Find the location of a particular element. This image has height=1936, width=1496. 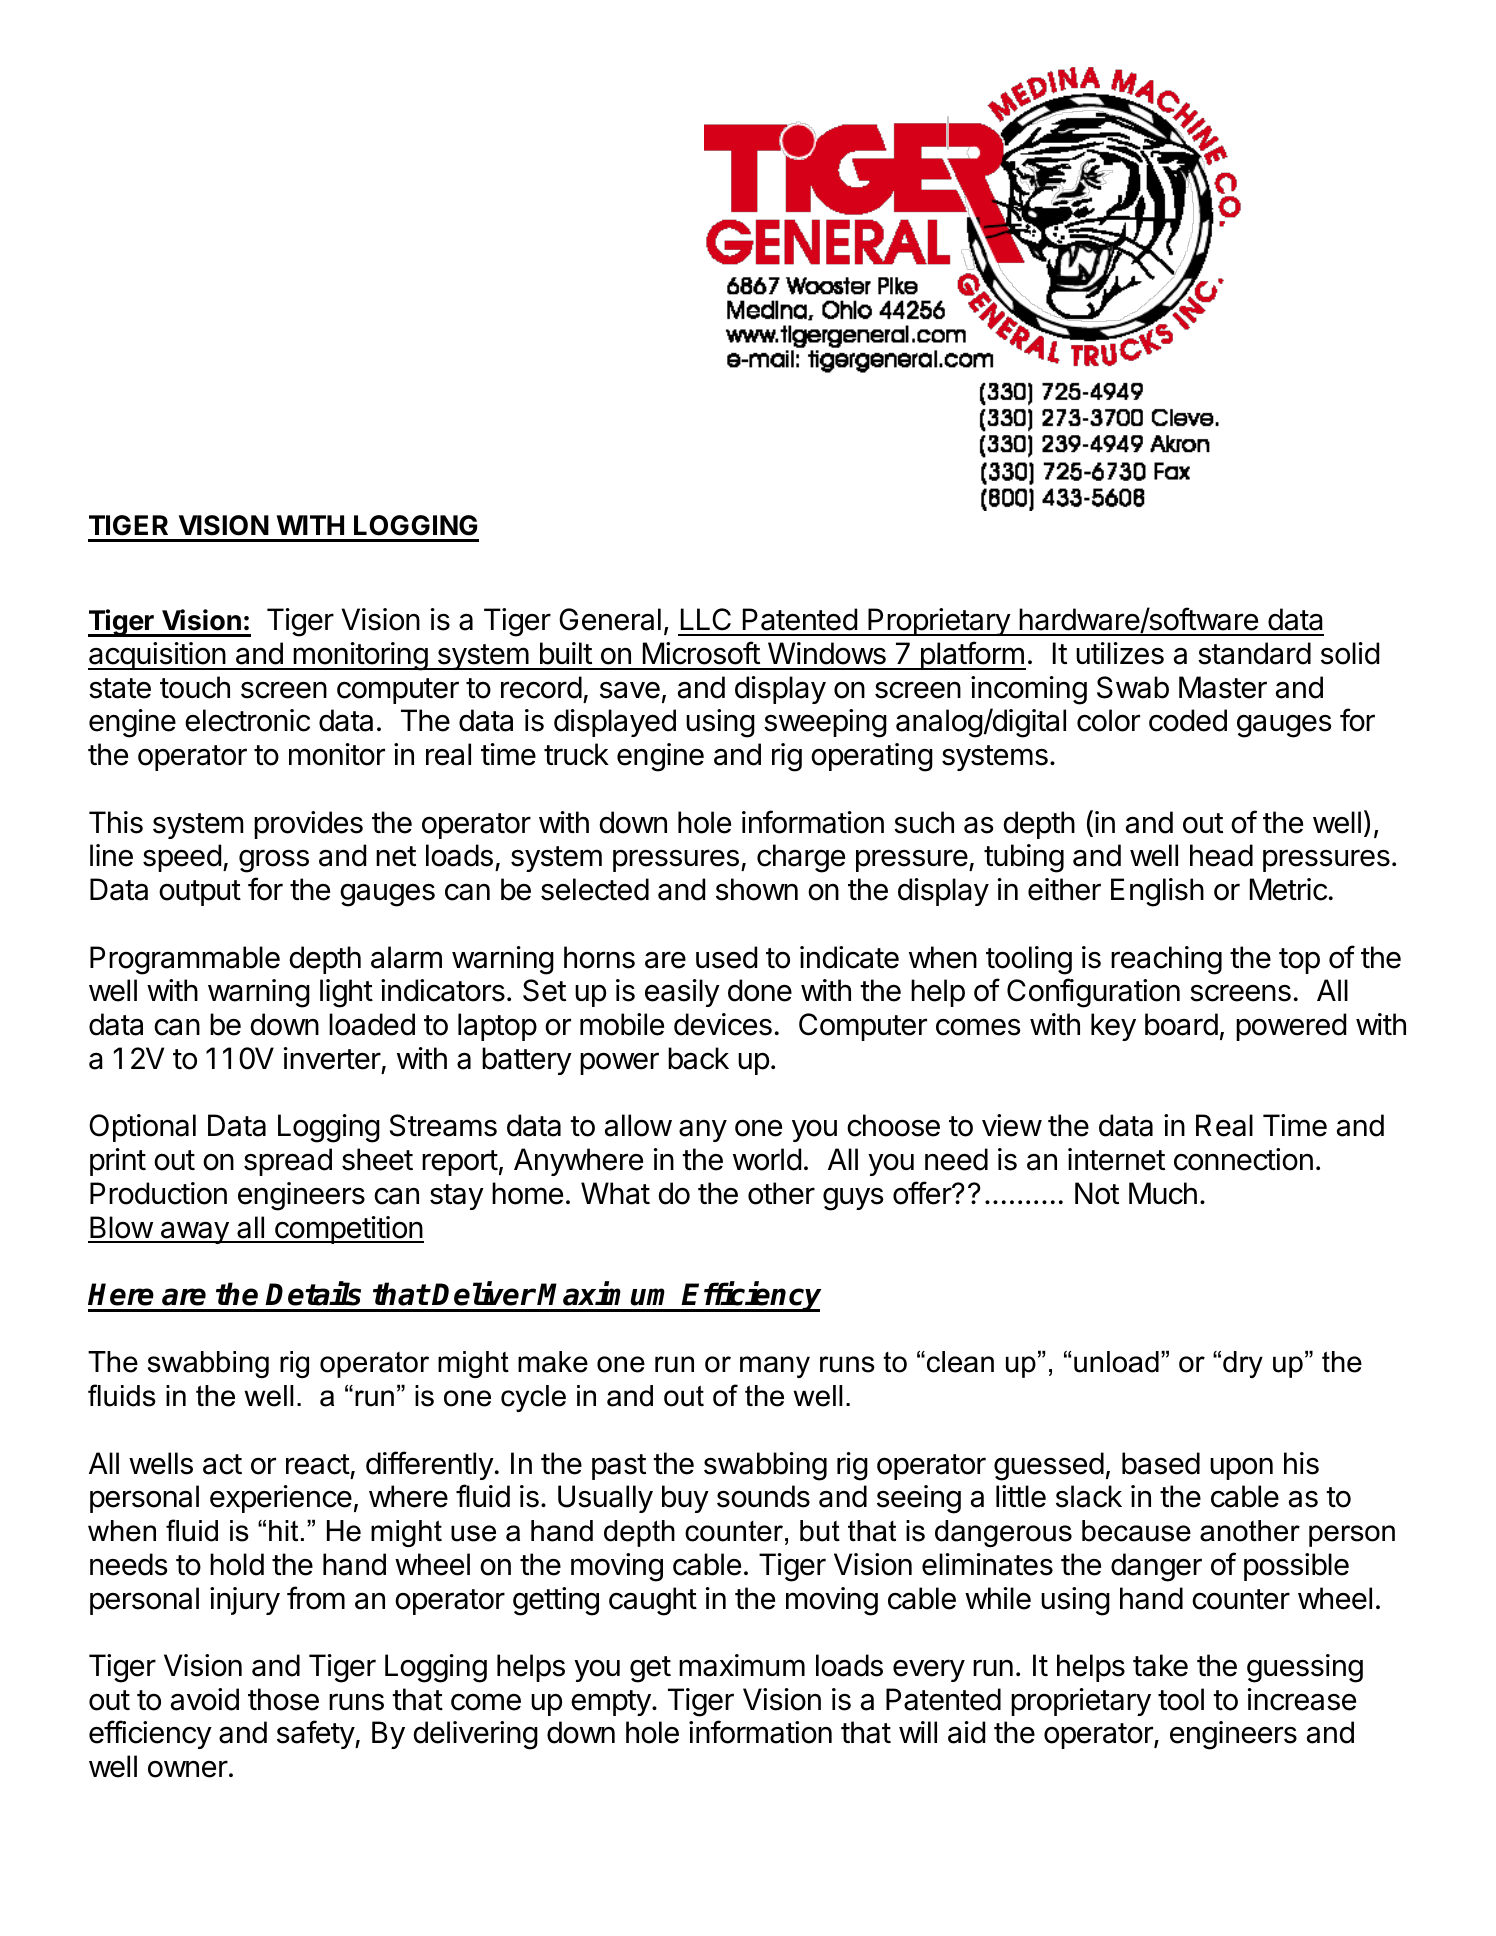

many is located at coordinates (775, 1367).
